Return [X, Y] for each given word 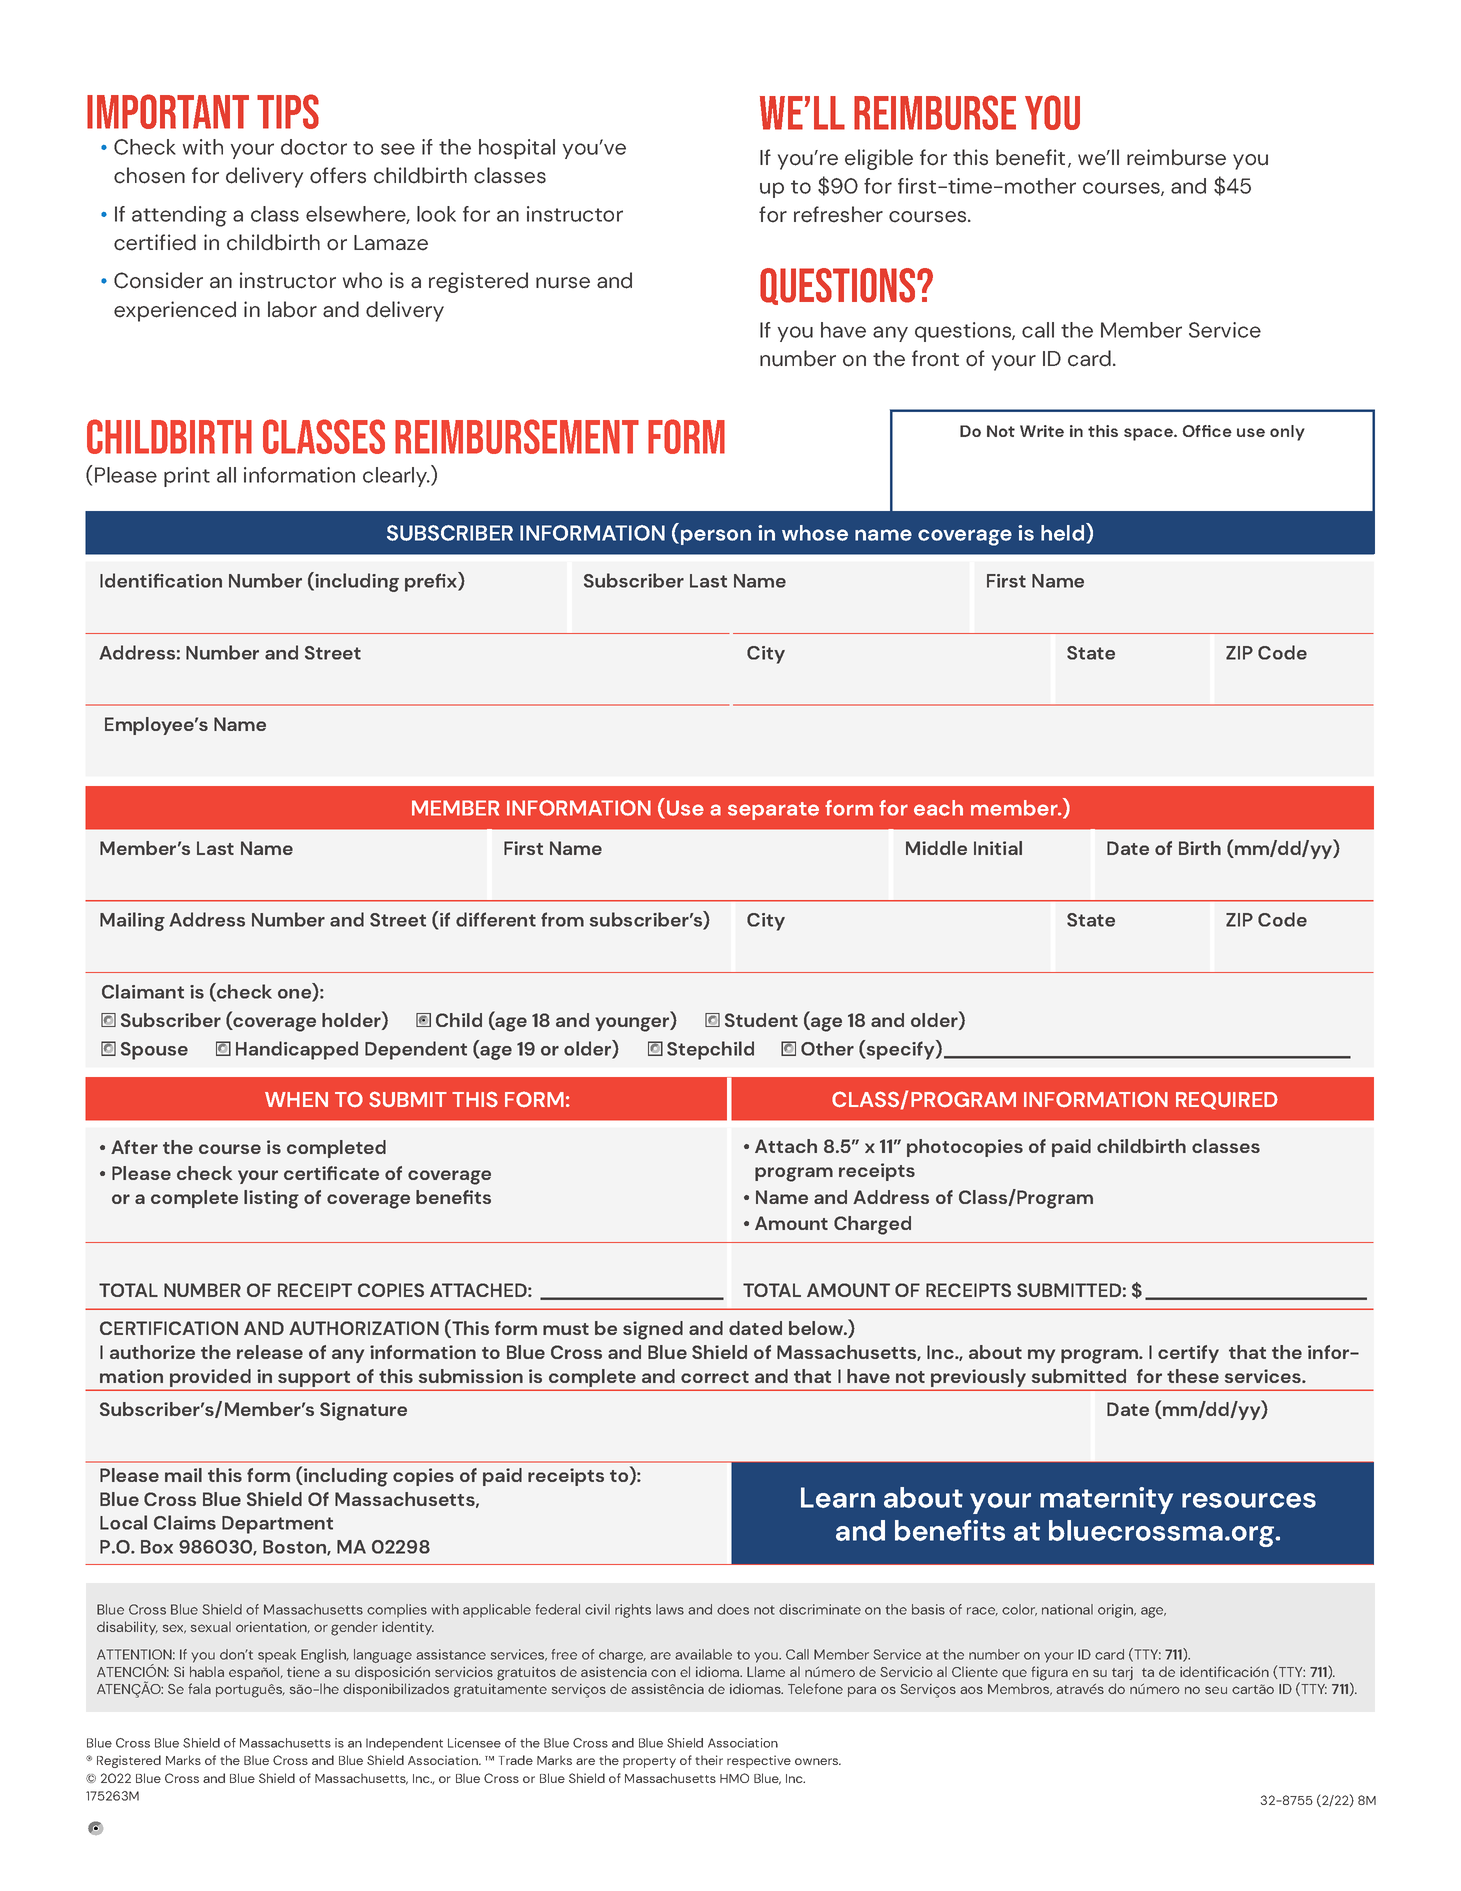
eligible [879, 159]
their [709, 1760]
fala [199, 1688]
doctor [314, 147]
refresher [838, 214]
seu [1216, 1690]
